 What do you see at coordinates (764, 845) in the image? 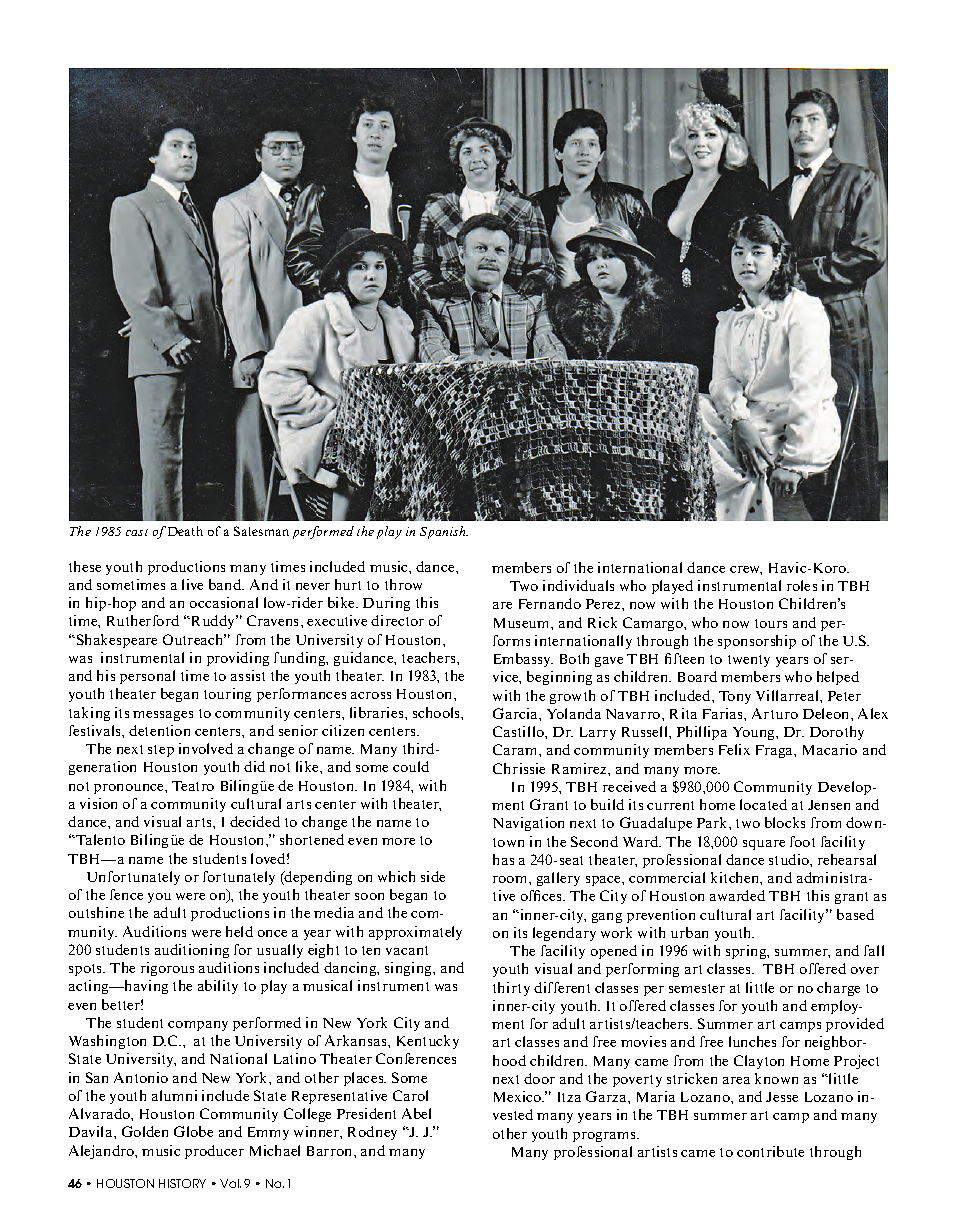
I see `square` at bounding box center [764, 845].
